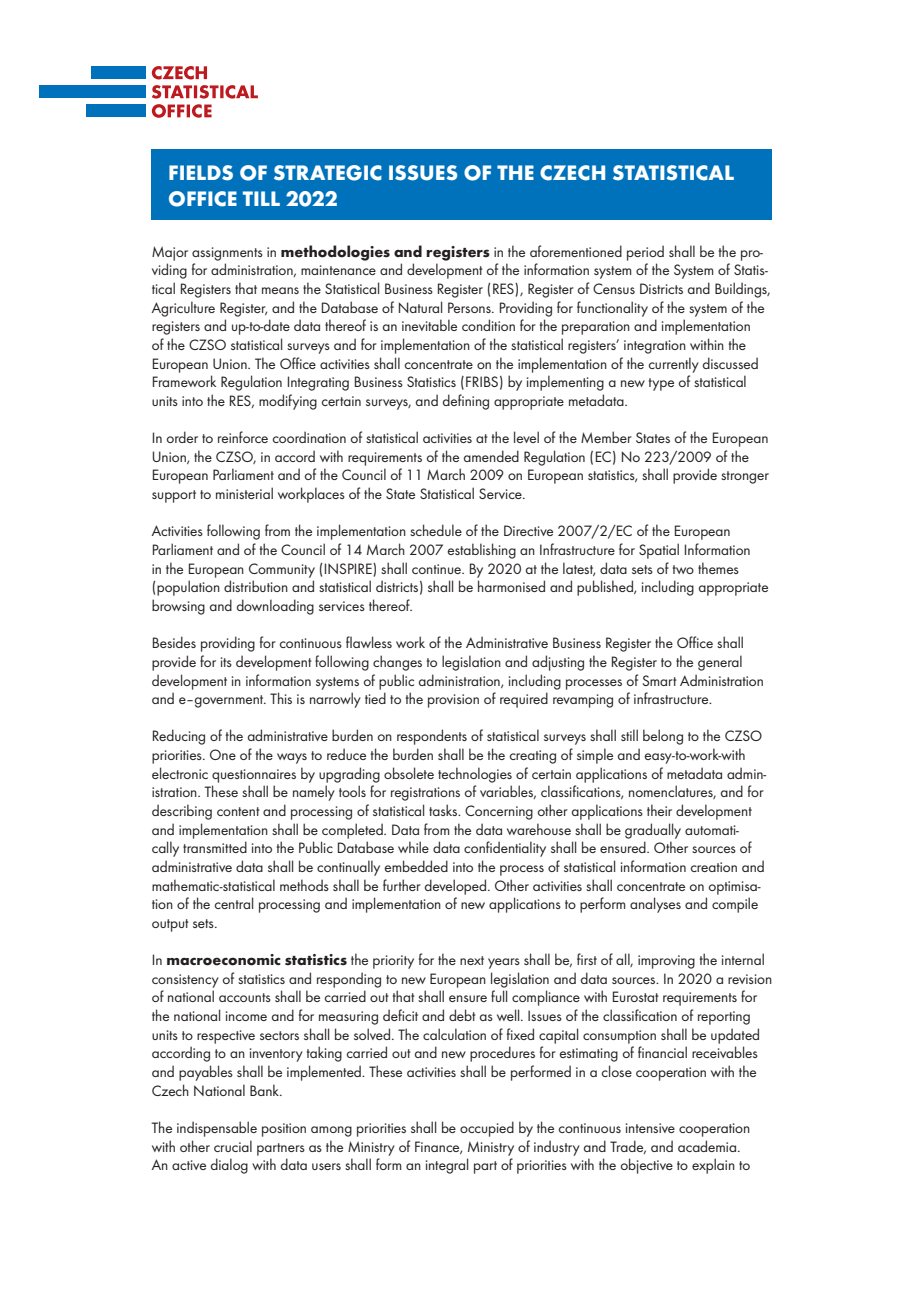 The height and width of the image is (1308, 924). Describe the element at coordinates (444, 810) in the image. I see `tasks` at that location.
